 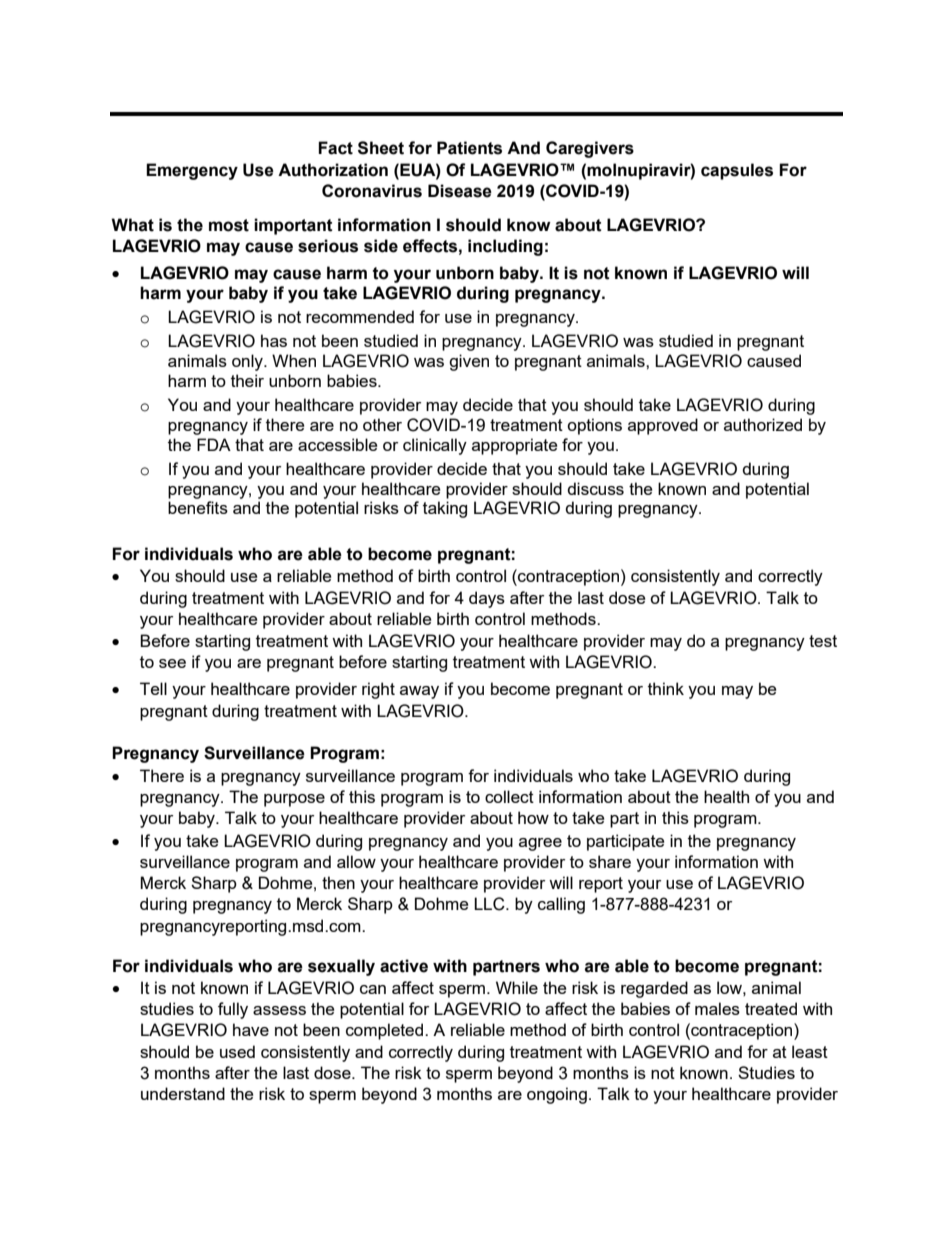 I want to click on taking, so click(x=445, y=509).
